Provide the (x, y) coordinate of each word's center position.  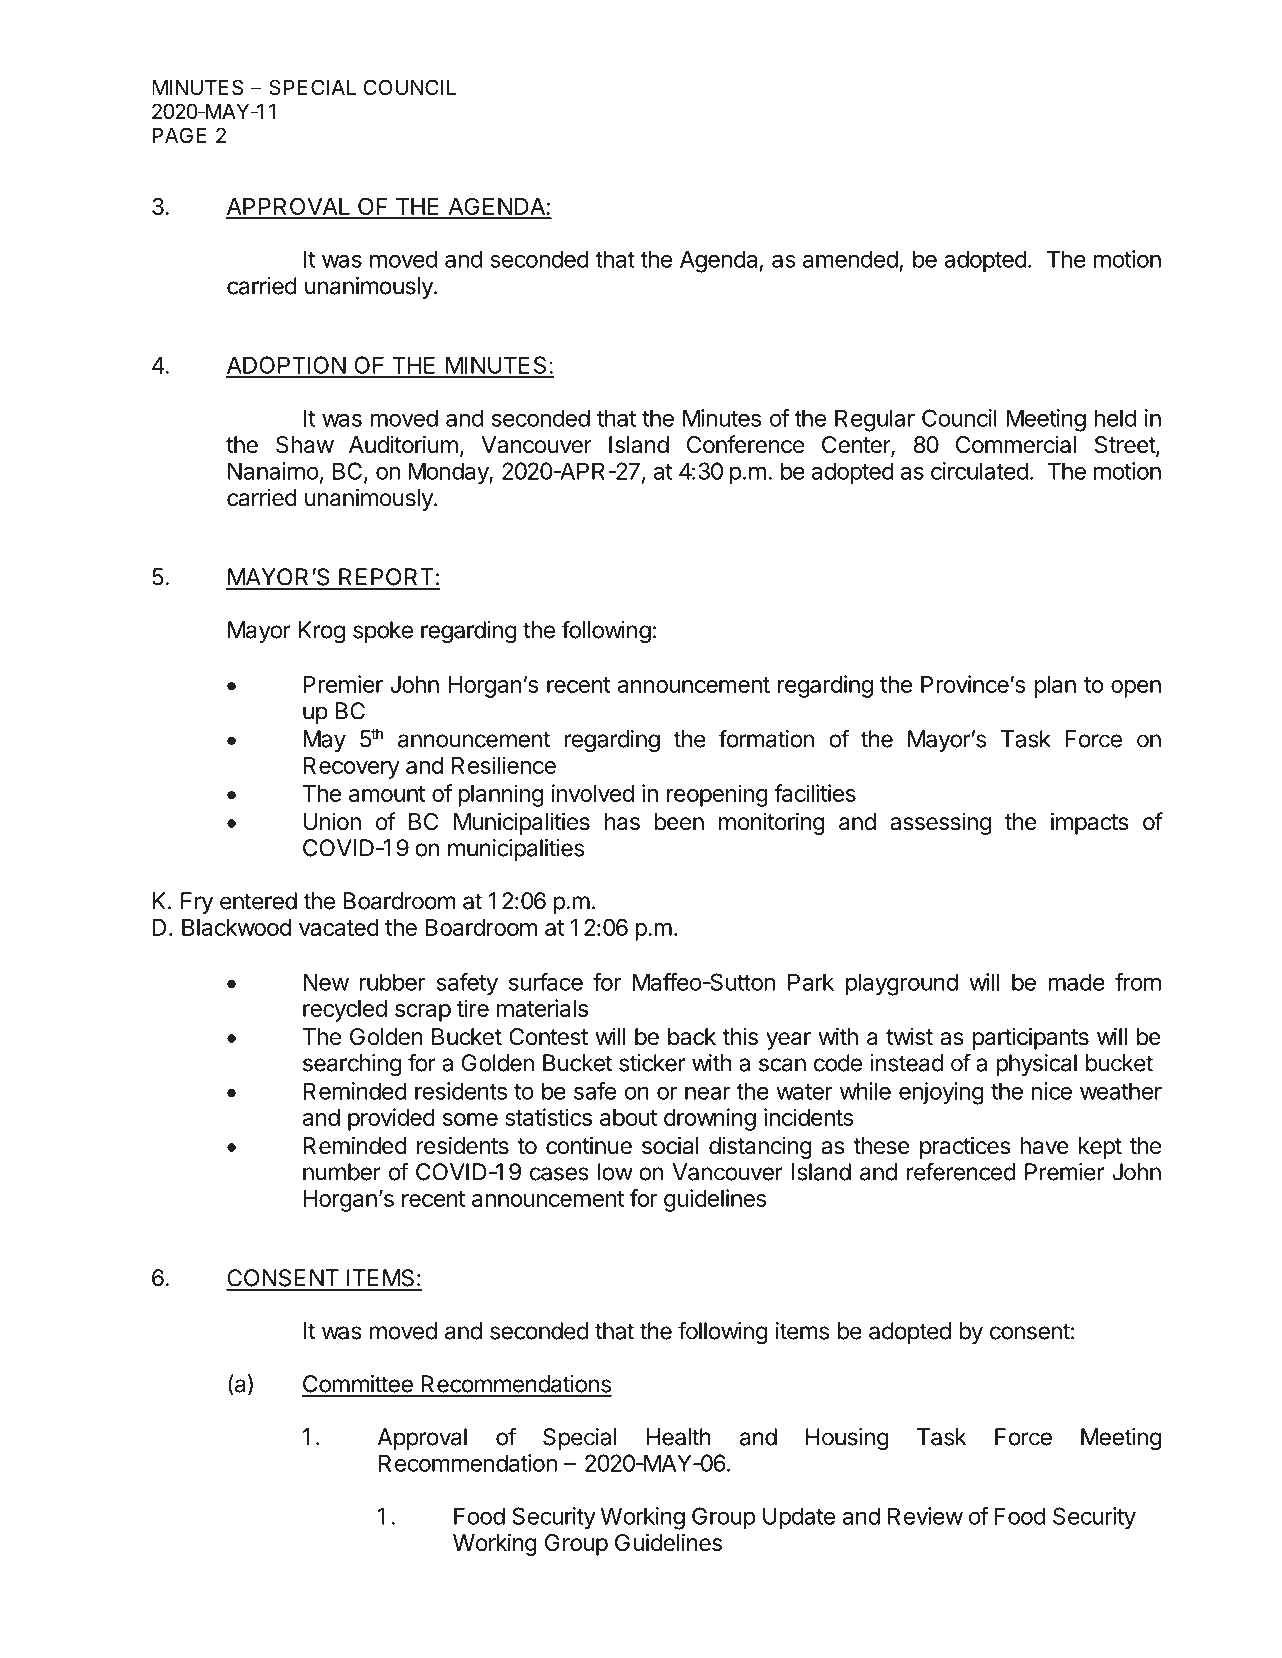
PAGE (179, 135)
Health (678, 1437)
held (1115, 418)
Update (799, 1518)
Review (925, 1516)
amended (850, 259)
